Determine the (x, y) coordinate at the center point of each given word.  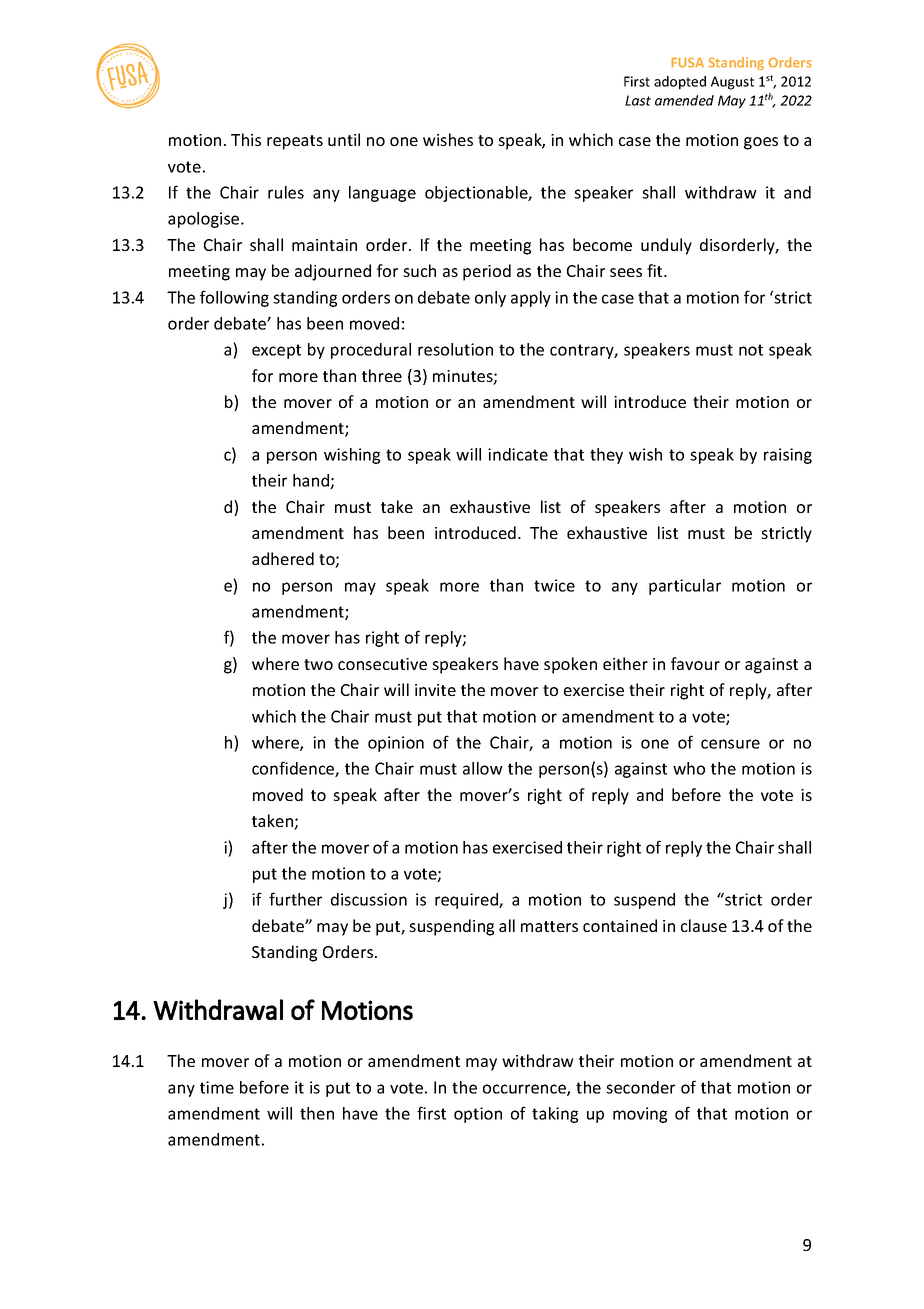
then (317, 1113)
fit (656, 270)
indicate (518, 454)
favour (695, 663)
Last (638, 100)
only (490, 299)
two (318, 664)
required (467, 901)
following (234, 298)
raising (788, 456)
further (295, 899)
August (732, 83)
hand (312, 481)
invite (435, 690)
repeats (295, 142)
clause (704, 925)
